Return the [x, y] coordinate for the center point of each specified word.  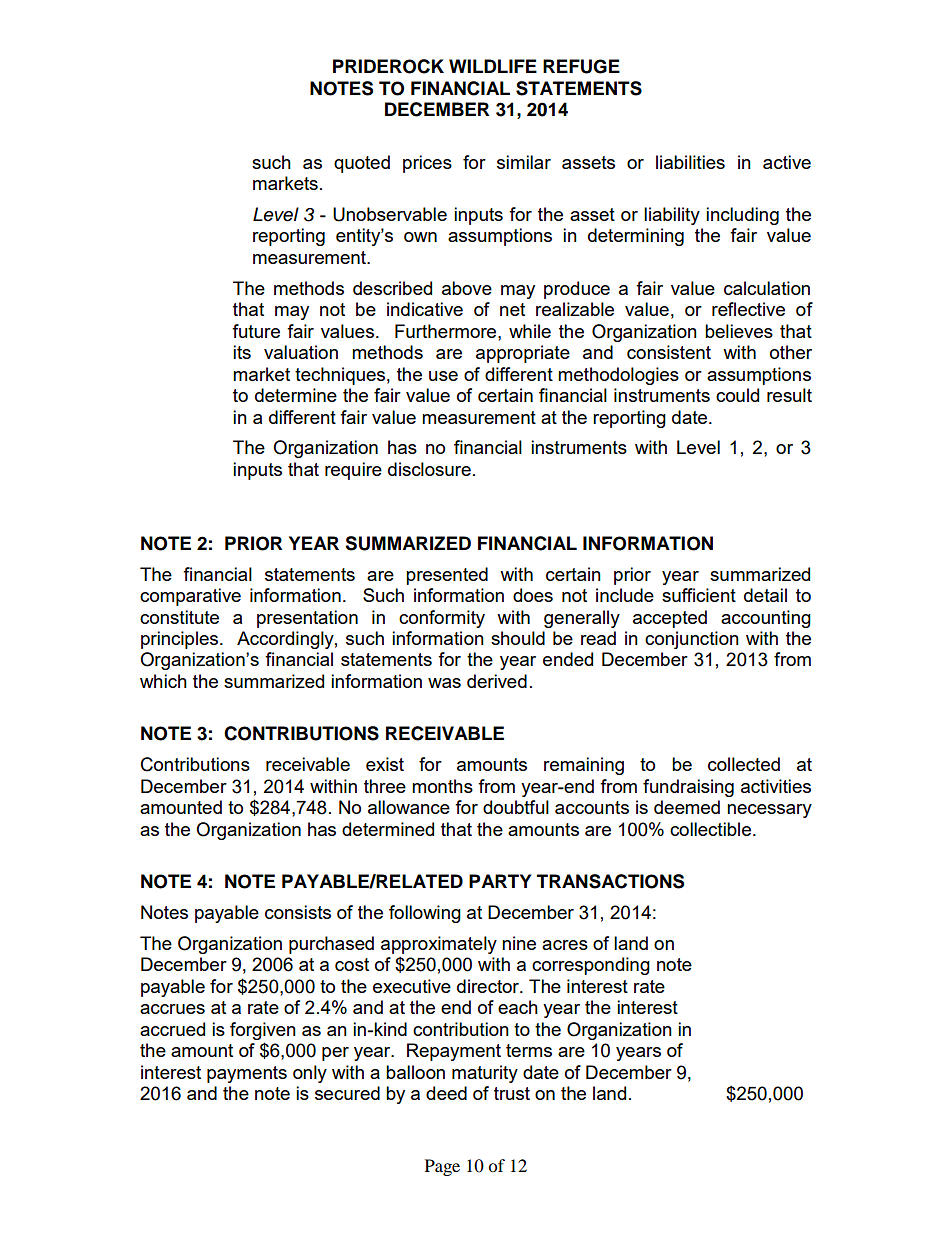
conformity [442, 619]
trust [512, 1093]
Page [442, 1167]
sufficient [699, 595]
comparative [190, 597]
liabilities [690, 162]
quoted [362, 164]
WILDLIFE [493, 66]
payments [247, 1074]
